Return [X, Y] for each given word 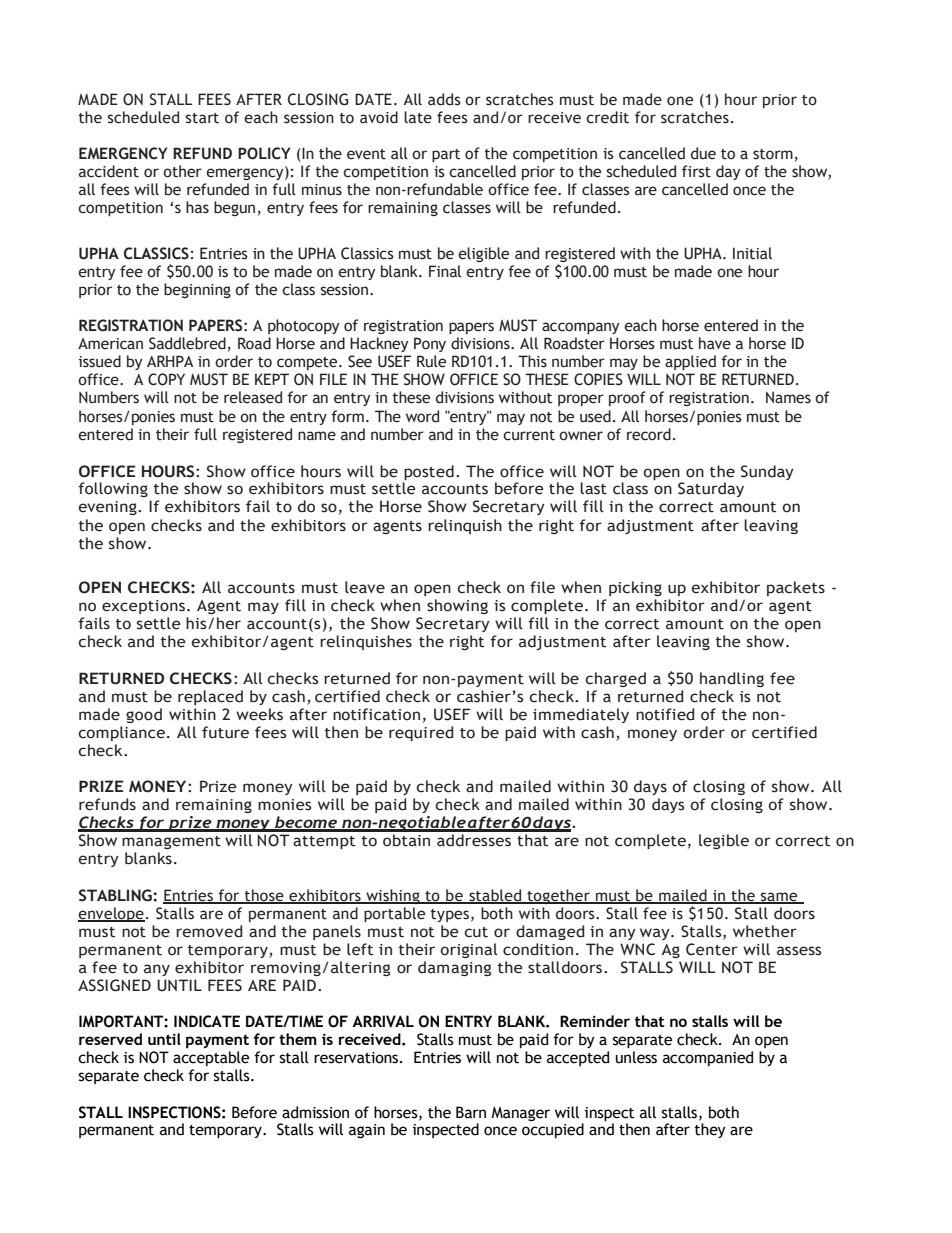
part [446, 155]
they [710, 1130]
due [703, 153]
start [202, 118]
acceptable [211, 1058]
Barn [471, 1112]
